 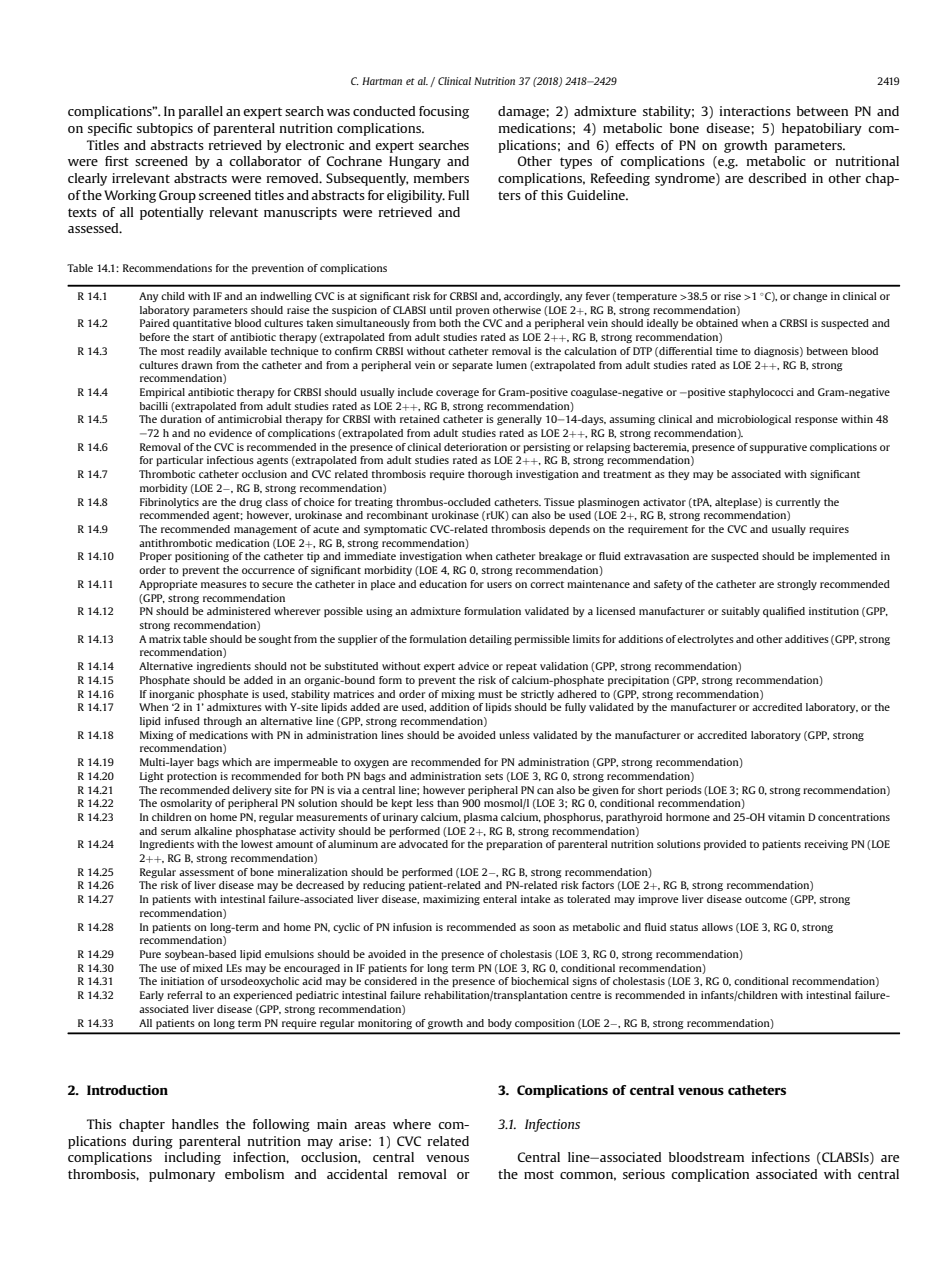 What do you see at coordinates (451, 900) in the document?
I see `maximizing` at bounding box center [451, 900].
